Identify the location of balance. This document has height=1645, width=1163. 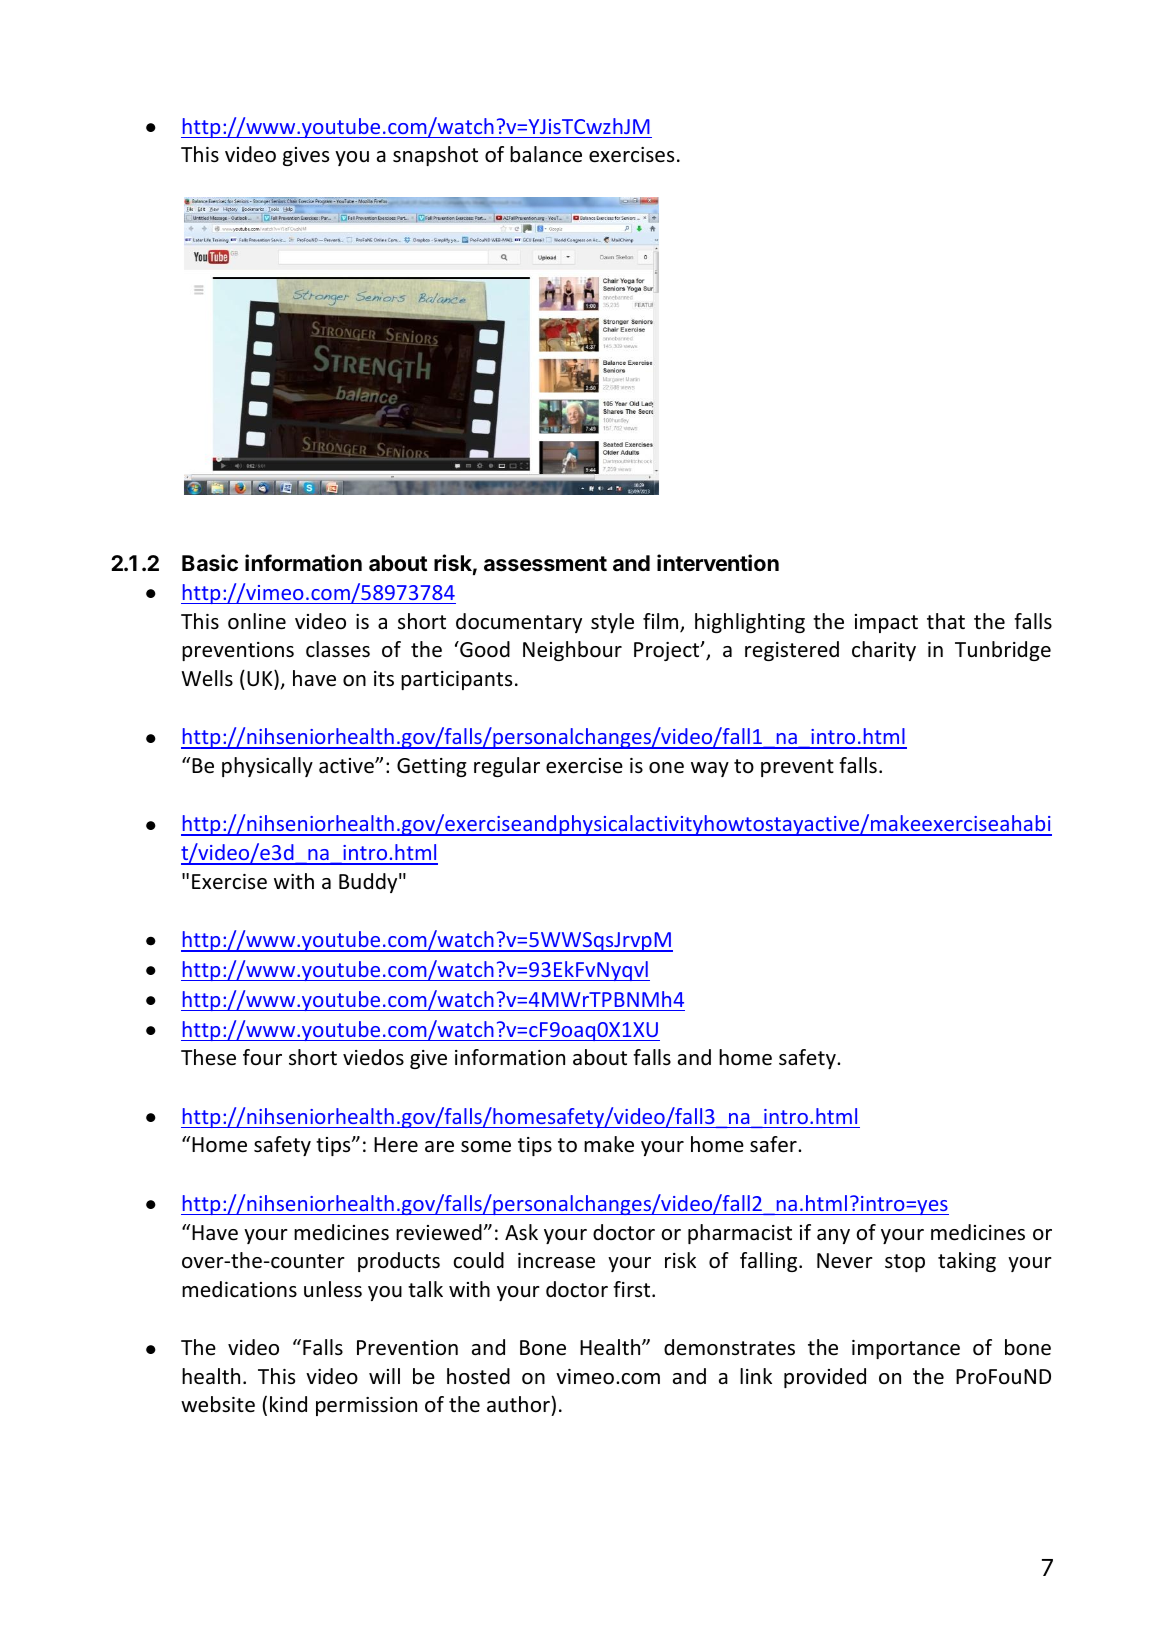
(546, 154).
